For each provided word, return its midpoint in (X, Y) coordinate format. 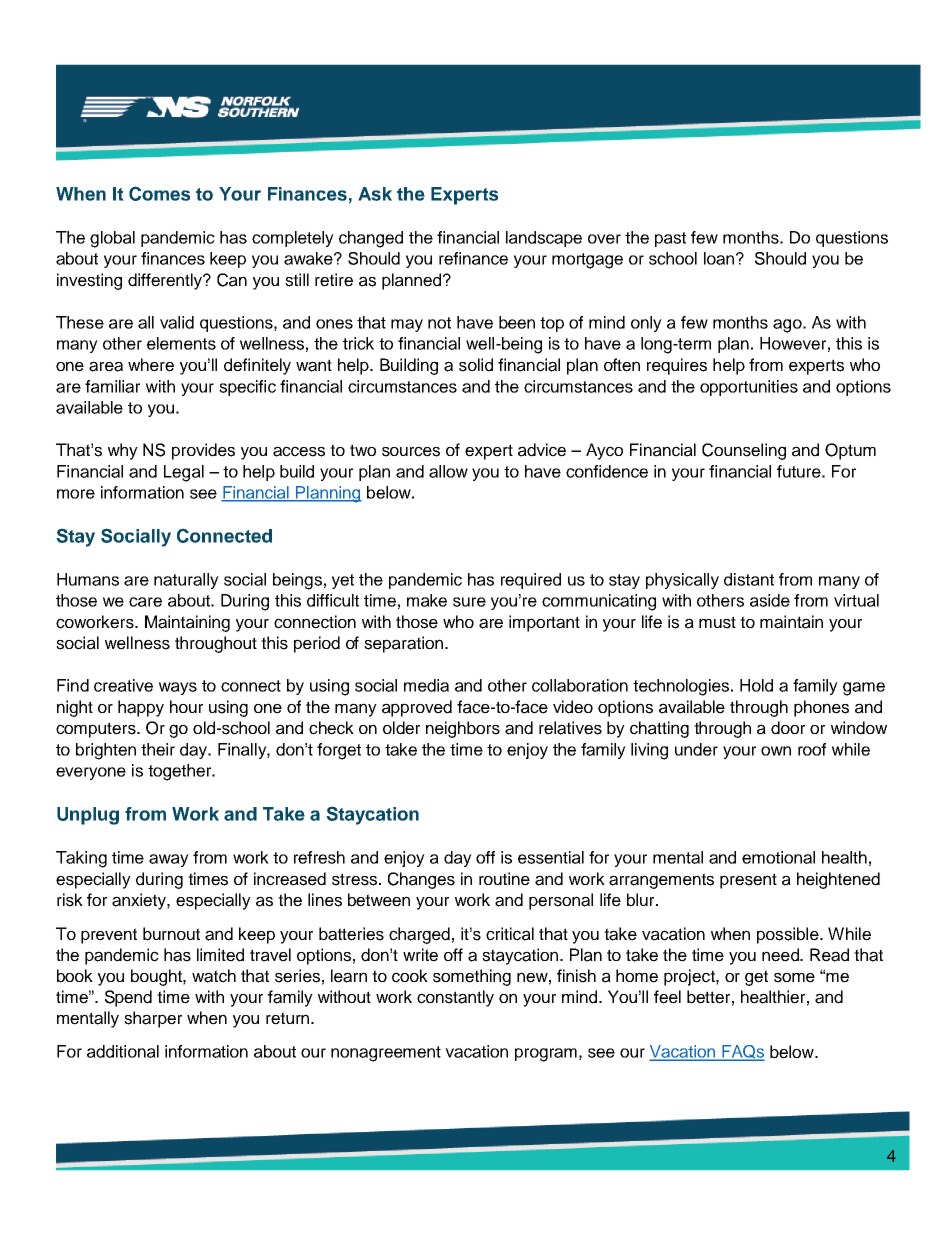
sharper (153, 1019)
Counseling (744, 451)
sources (411, 451)
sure (469, 602)
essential (551, 857)
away (169, 860)
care (145, 602)
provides (203, 451)
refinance (473, 258)
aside (770, 600)
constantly (455, 998)
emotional (778, 857)
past (670, 239)
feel (667, 997)
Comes (159, 193)
